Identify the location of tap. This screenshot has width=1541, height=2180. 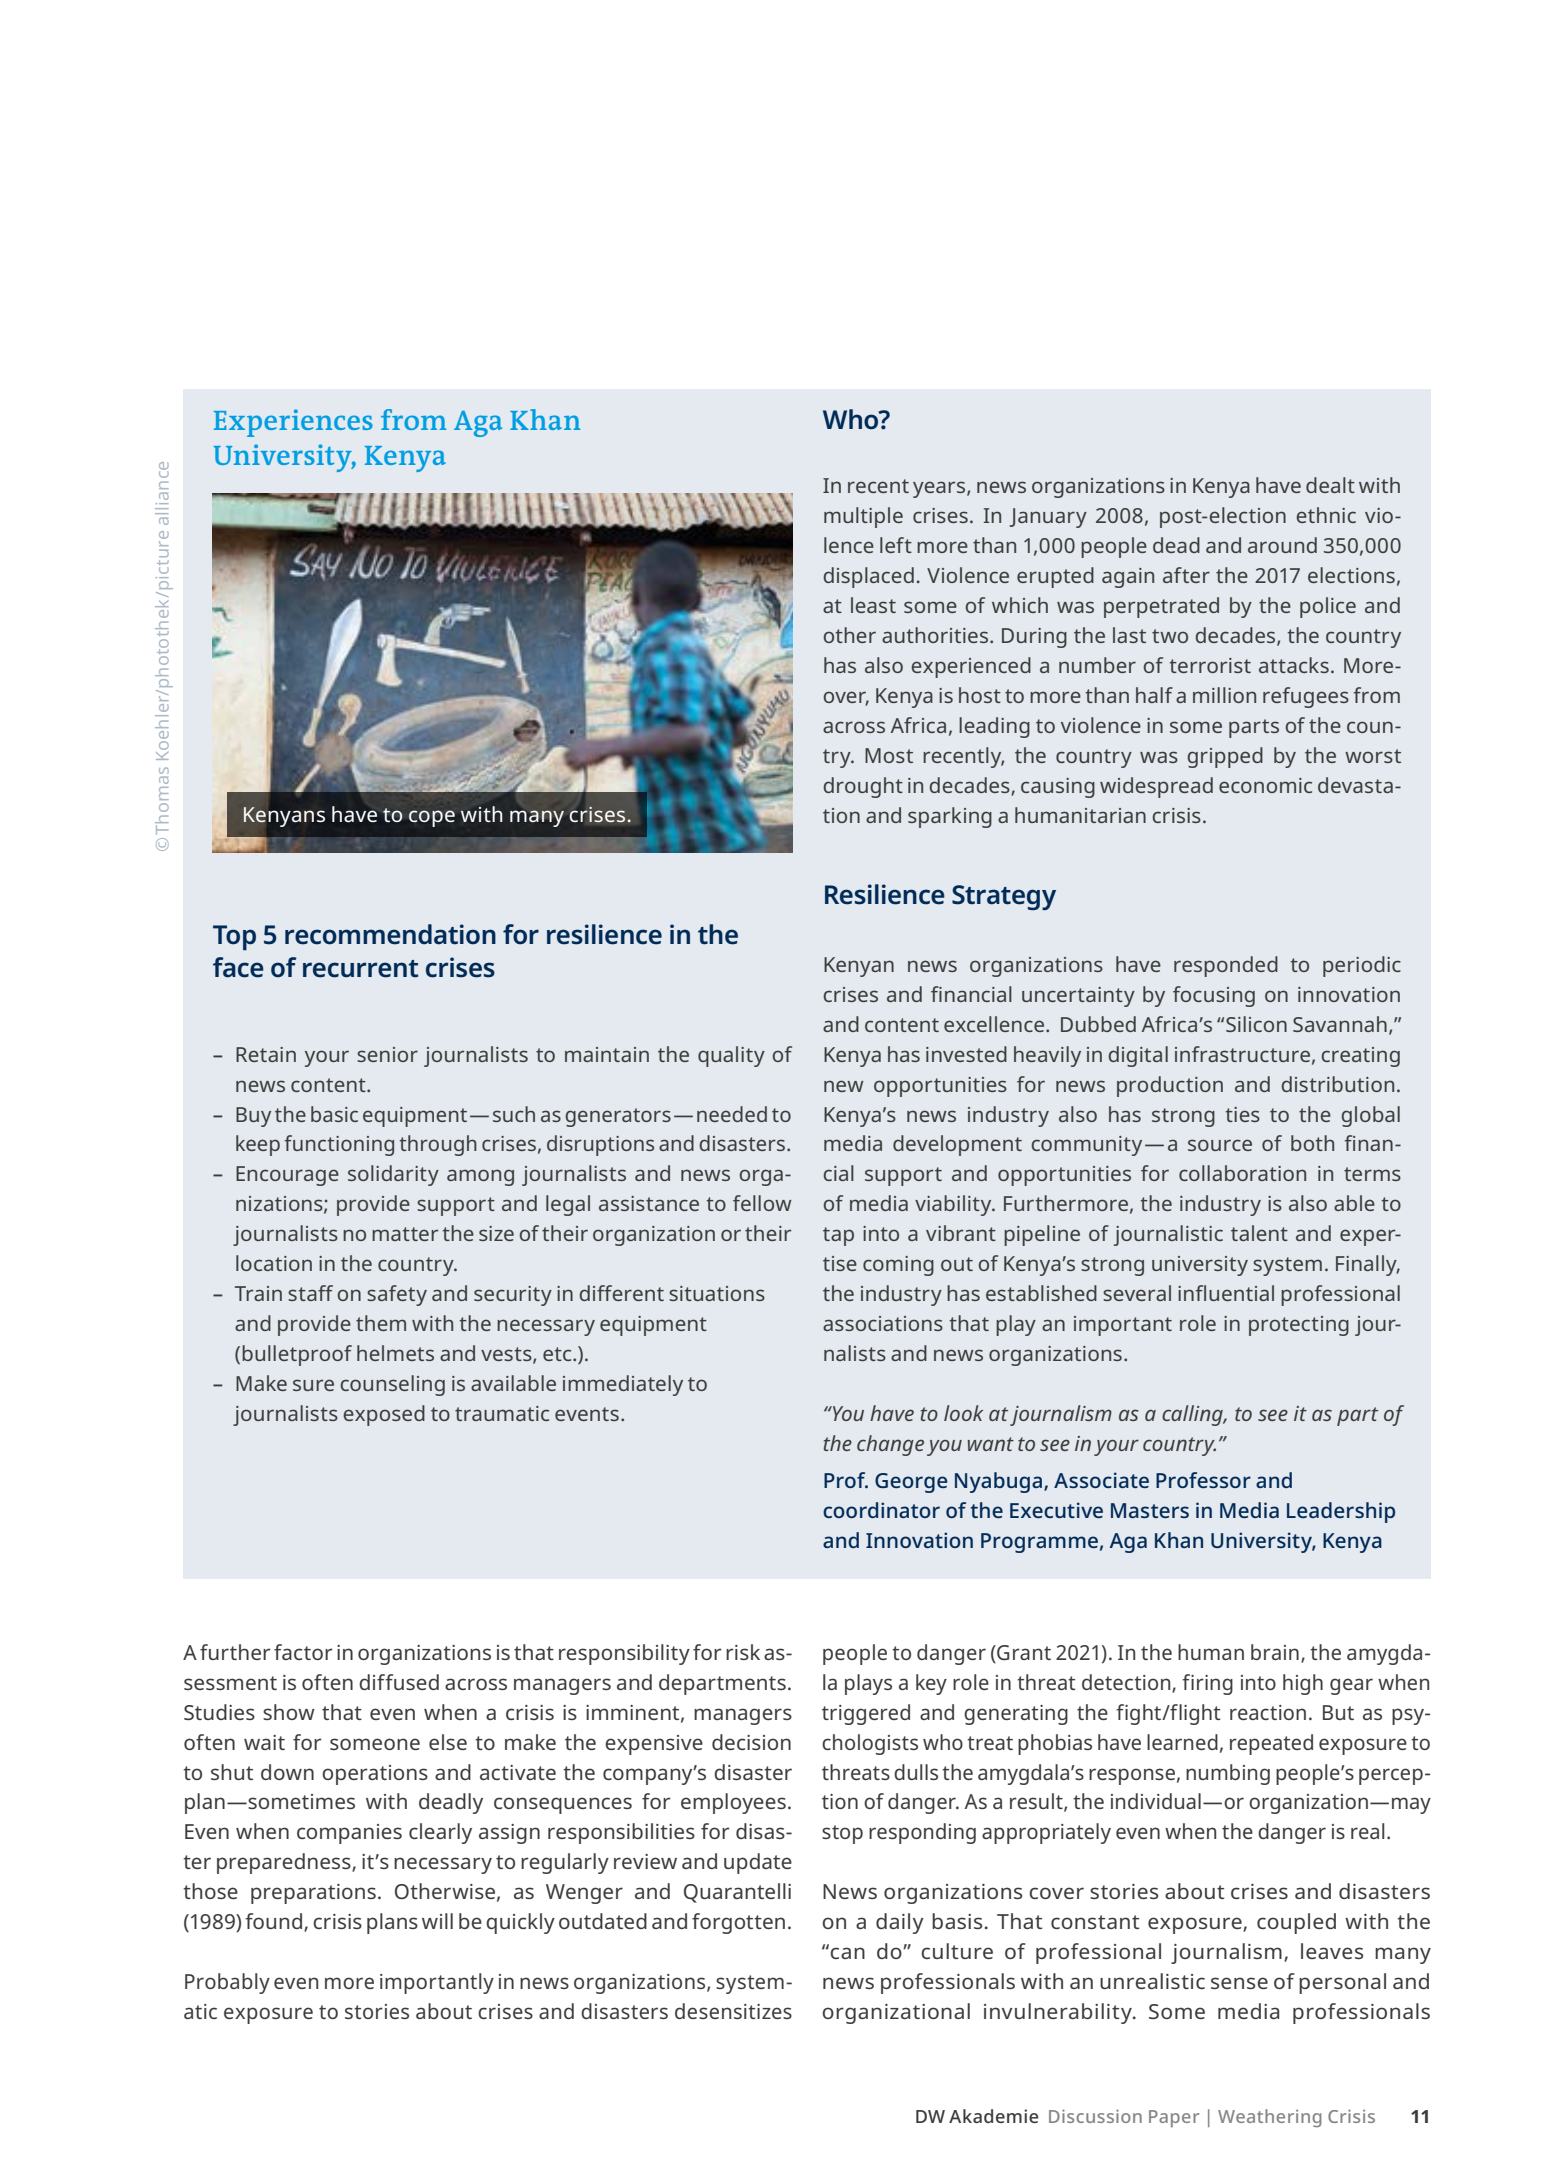
(838, 1236).
